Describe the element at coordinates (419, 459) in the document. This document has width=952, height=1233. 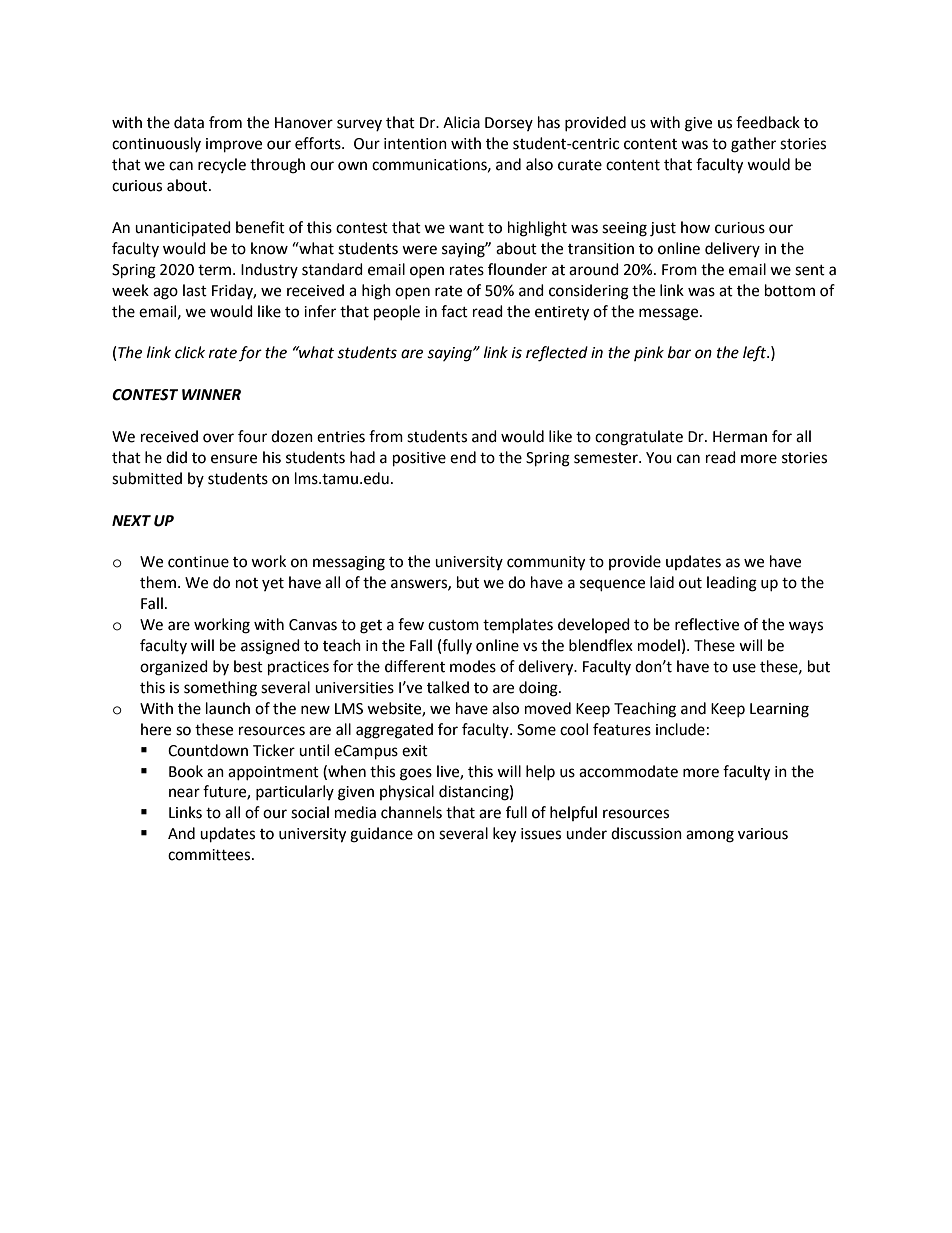
I see `positive` at that location.
